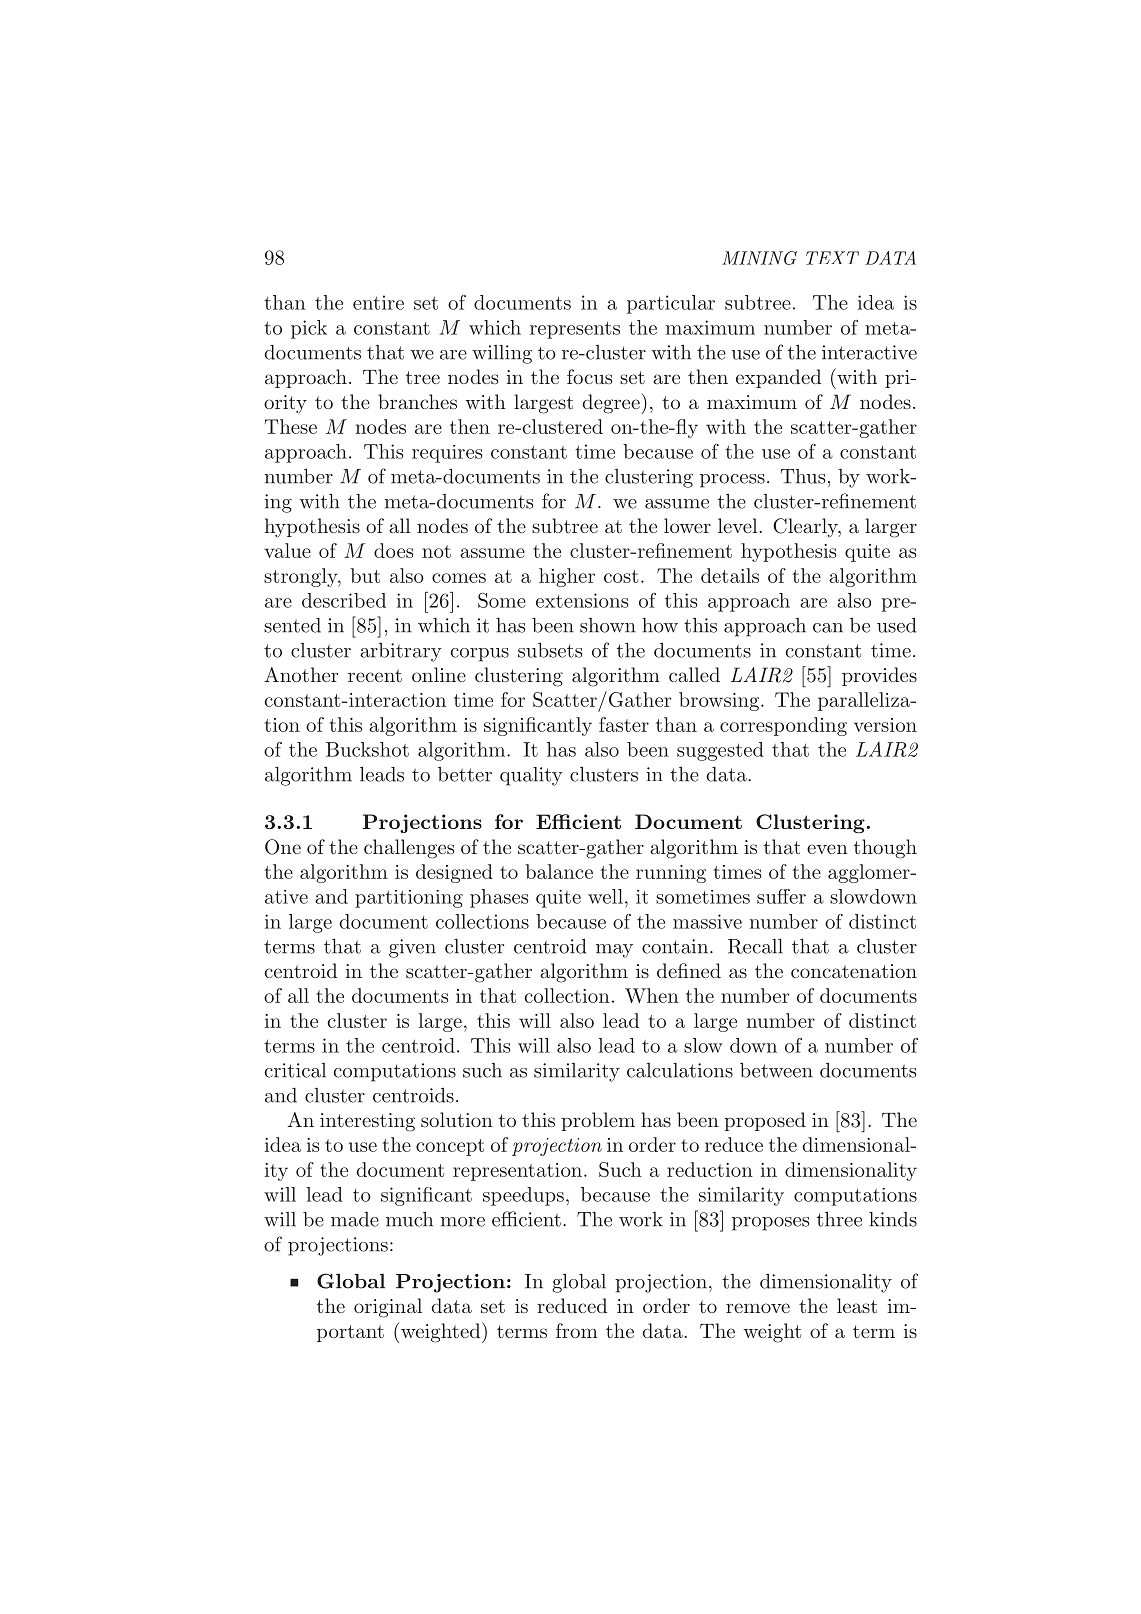 Image resolution: width=1141 pixels, height=1614 pixels. What do you see at coordinates (575, 330) in the screenshot?
I see `represents` at bounding box center [575, 330].
